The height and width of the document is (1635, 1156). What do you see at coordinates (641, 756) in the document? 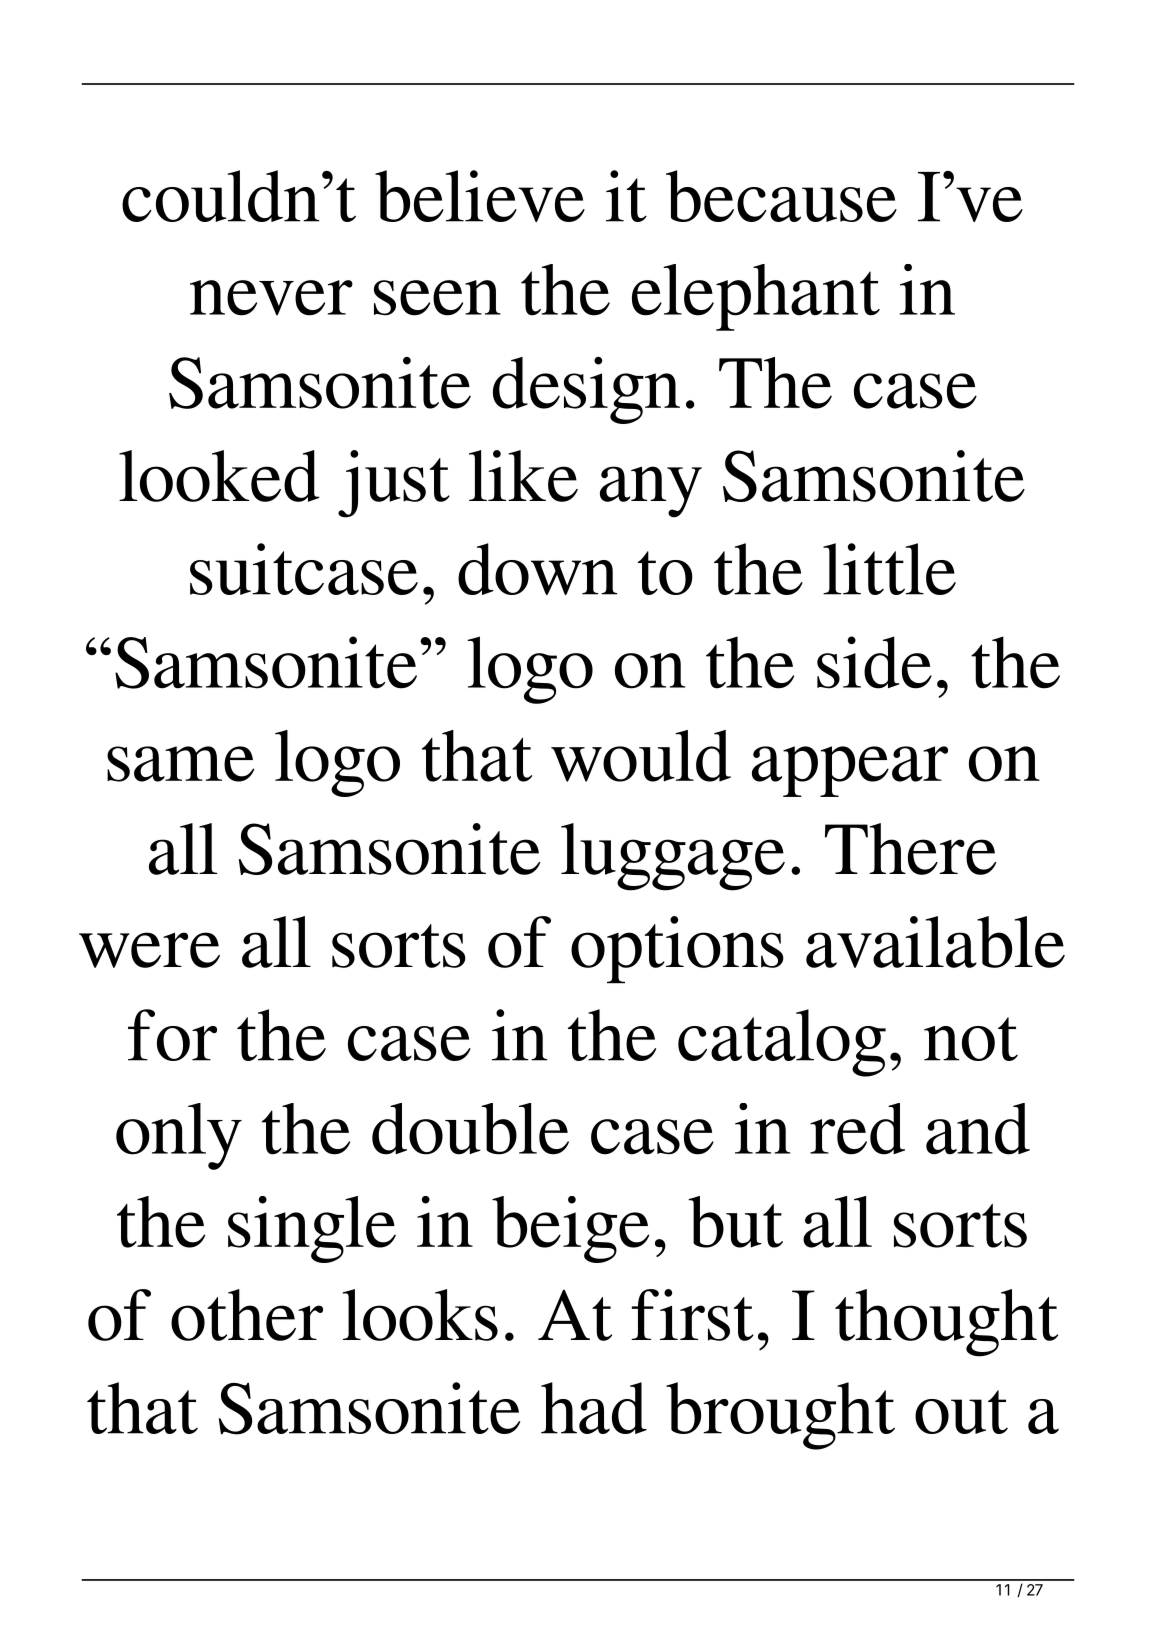
I see `would` at bounding box center [641, 756].
